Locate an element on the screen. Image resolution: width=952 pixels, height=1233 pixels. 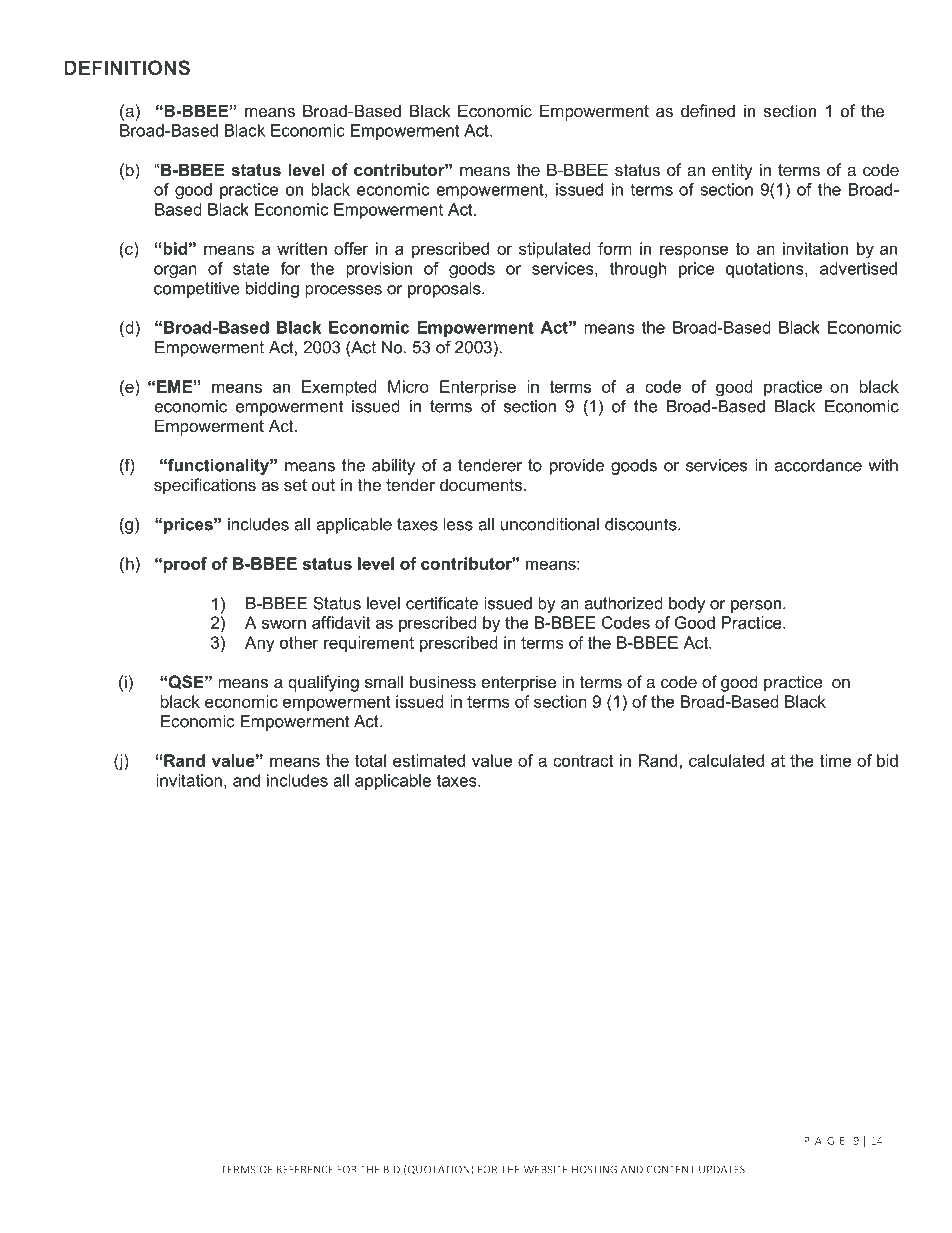
time is located at coordinates (835, 760).
